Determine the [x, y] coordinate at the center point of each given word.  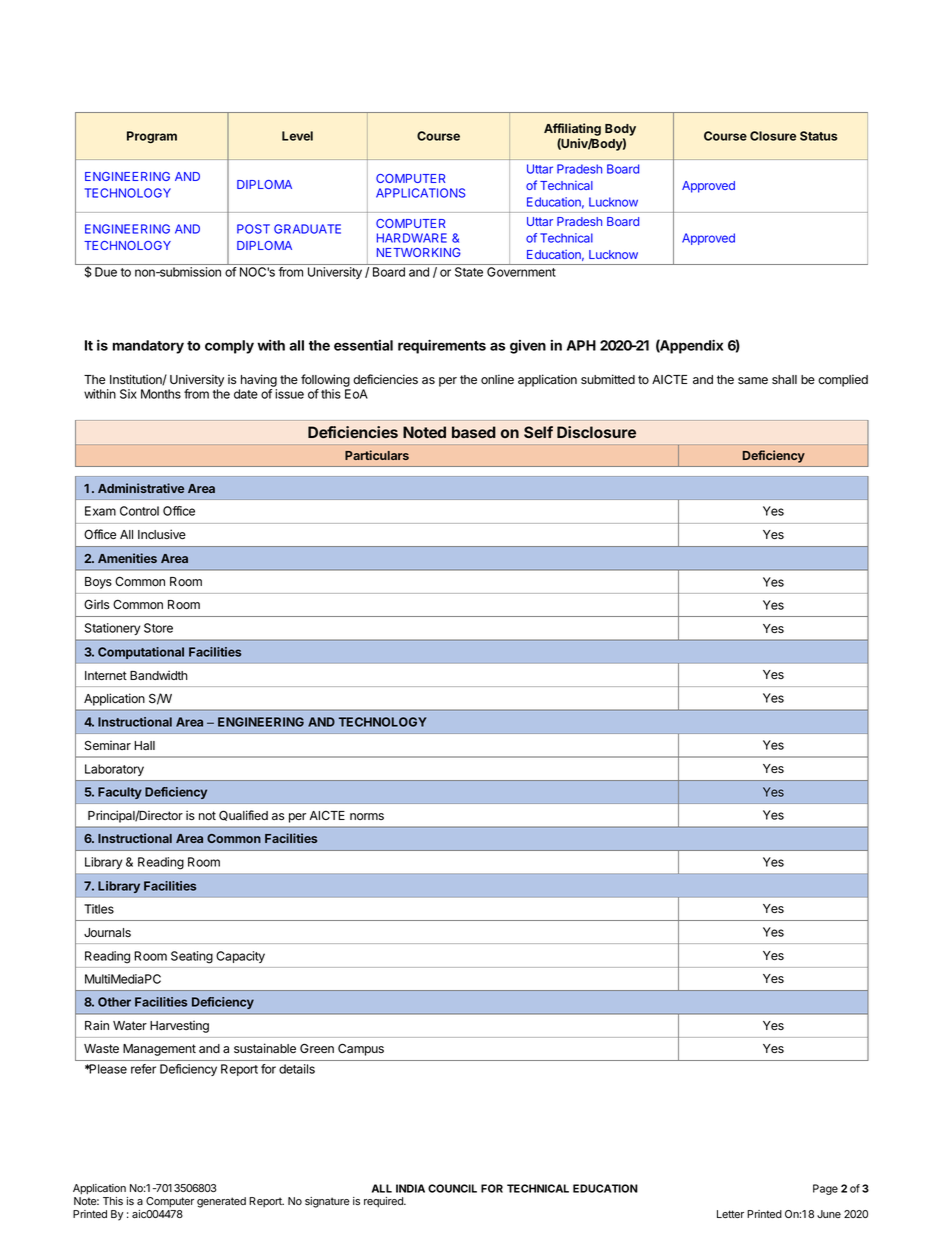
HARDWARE [412, 238]
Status [819, 136]
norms [367, 816]
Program [152, 137]
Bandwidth [159, 675]
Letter [730, 1214]
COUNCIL [452, 1188]
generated [221, 1202]
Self [538, 432]
